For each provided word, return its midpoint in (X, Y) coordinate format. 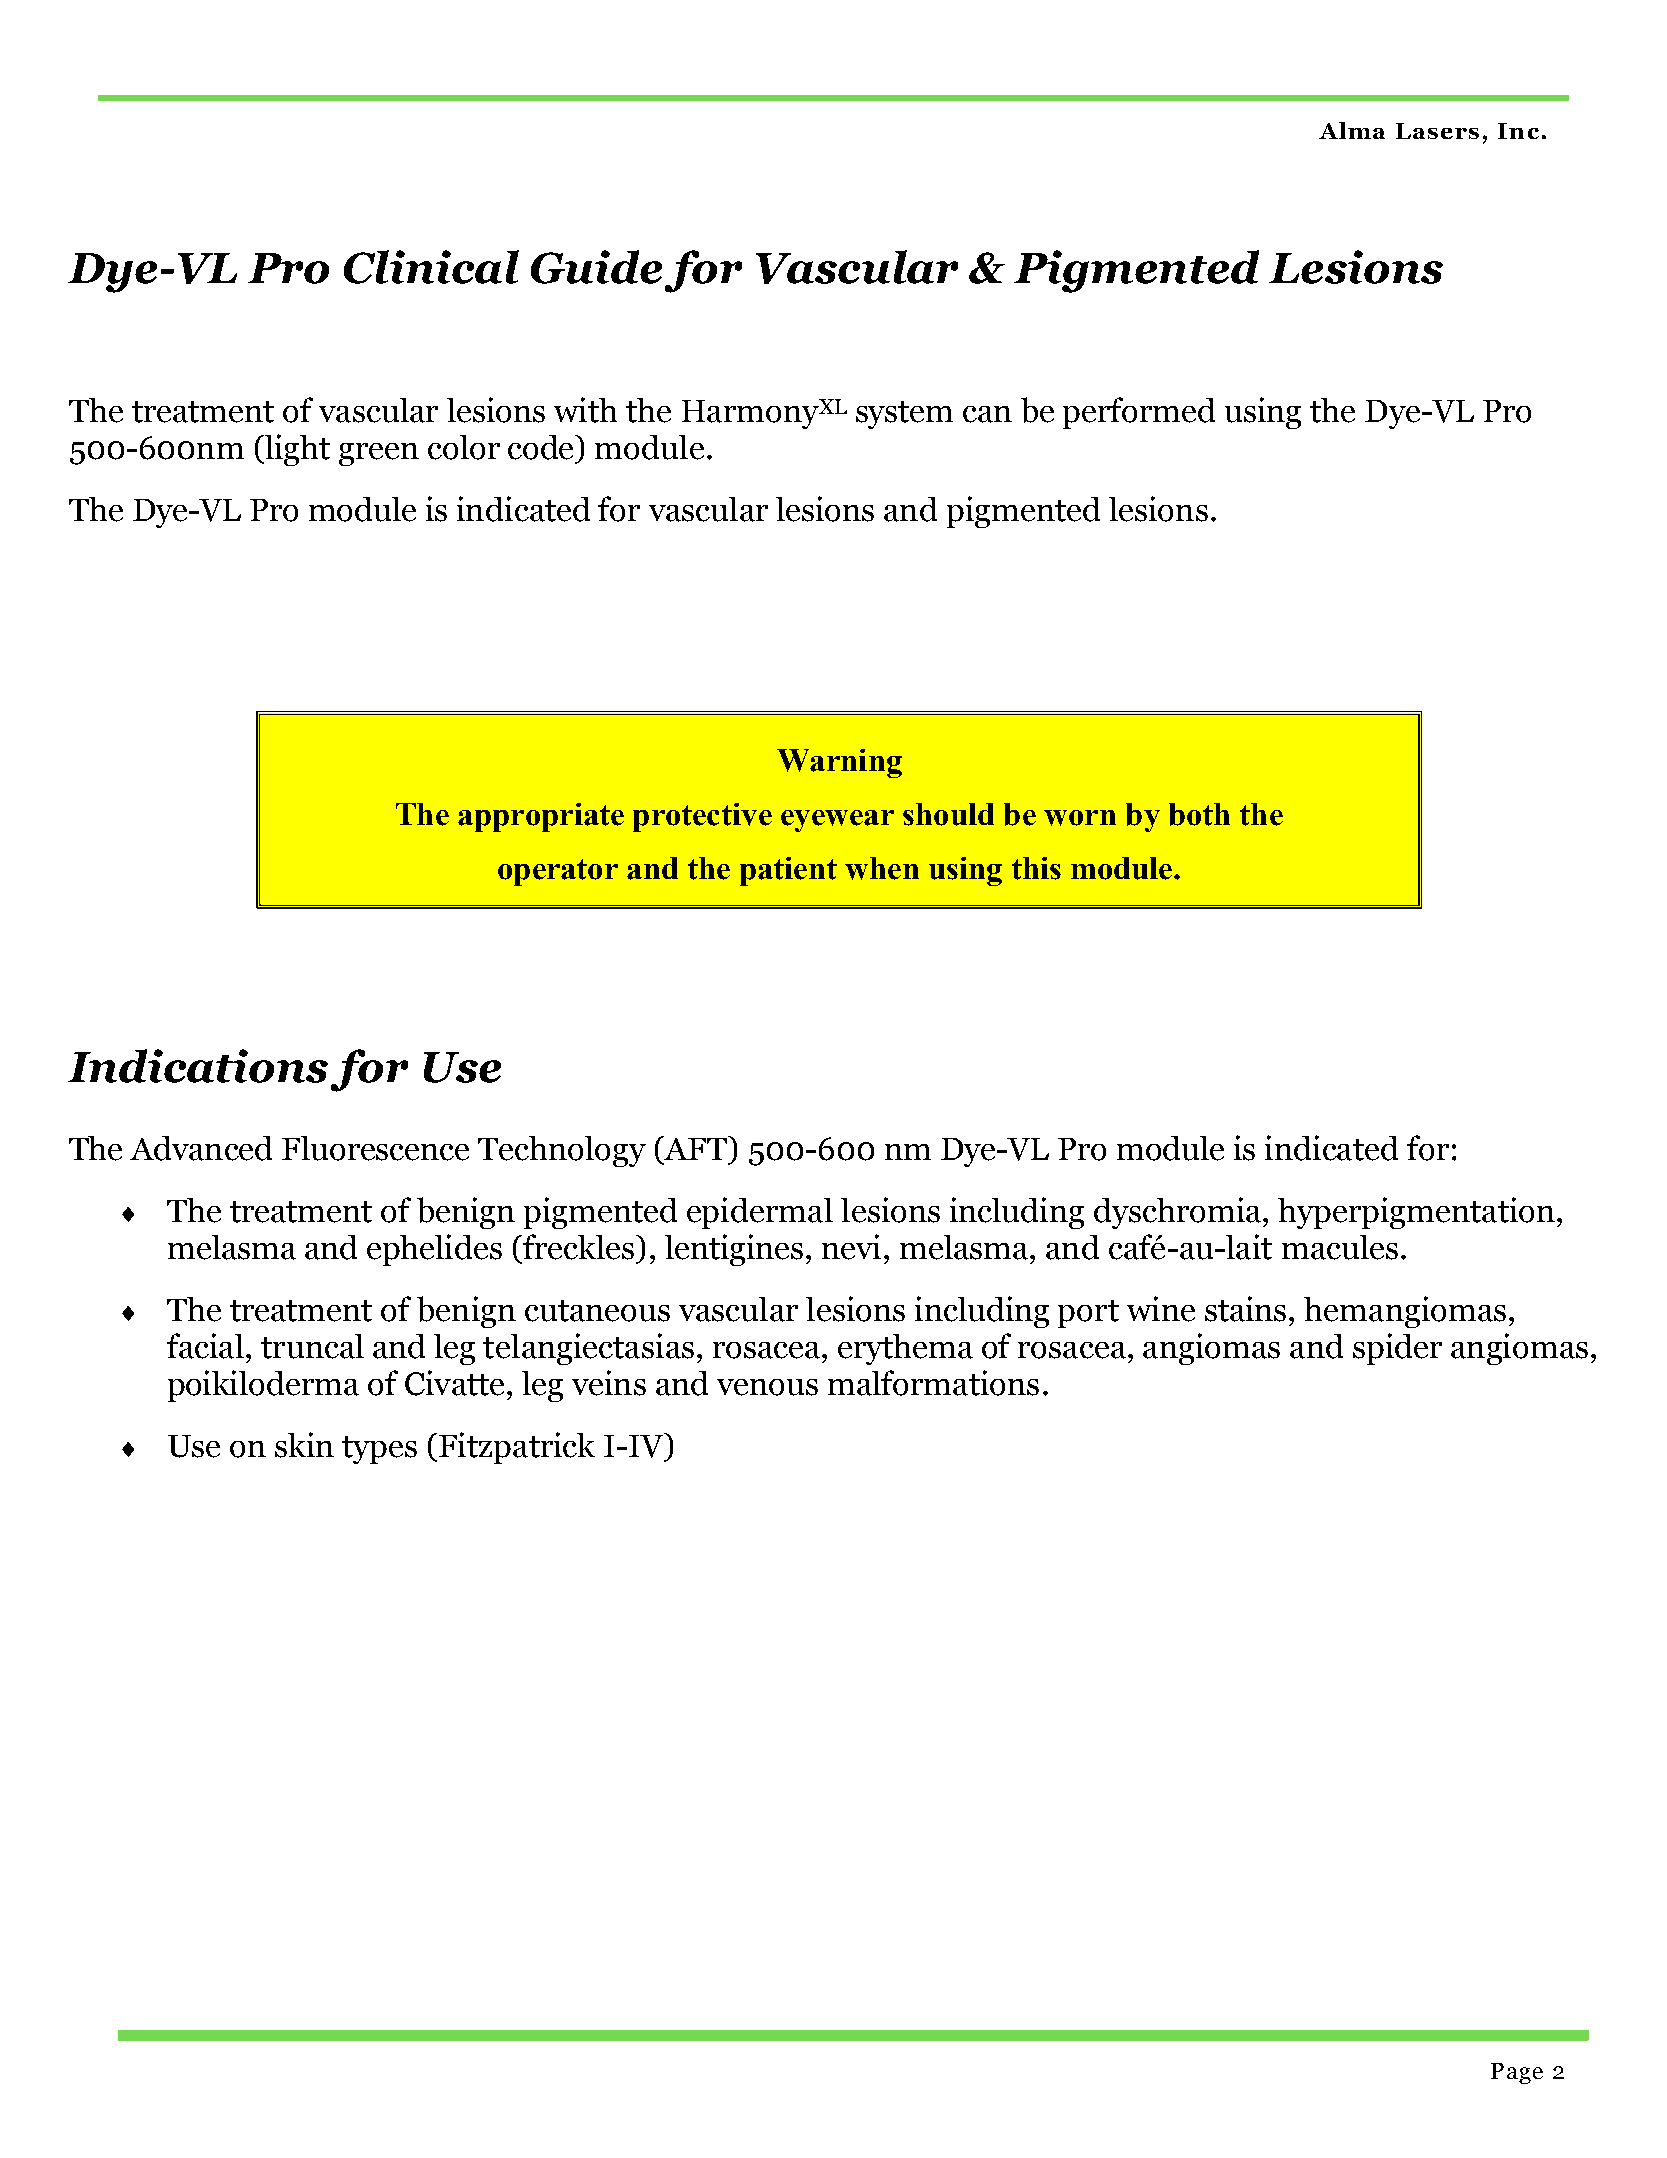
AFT (696, 1148)
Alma (1352, 130)
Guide (596, 267)
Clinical (431, 267)
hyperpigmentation (1416, 1213)
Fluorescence (375, 1148)
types (379, 1450)
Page (1517, 2073)
